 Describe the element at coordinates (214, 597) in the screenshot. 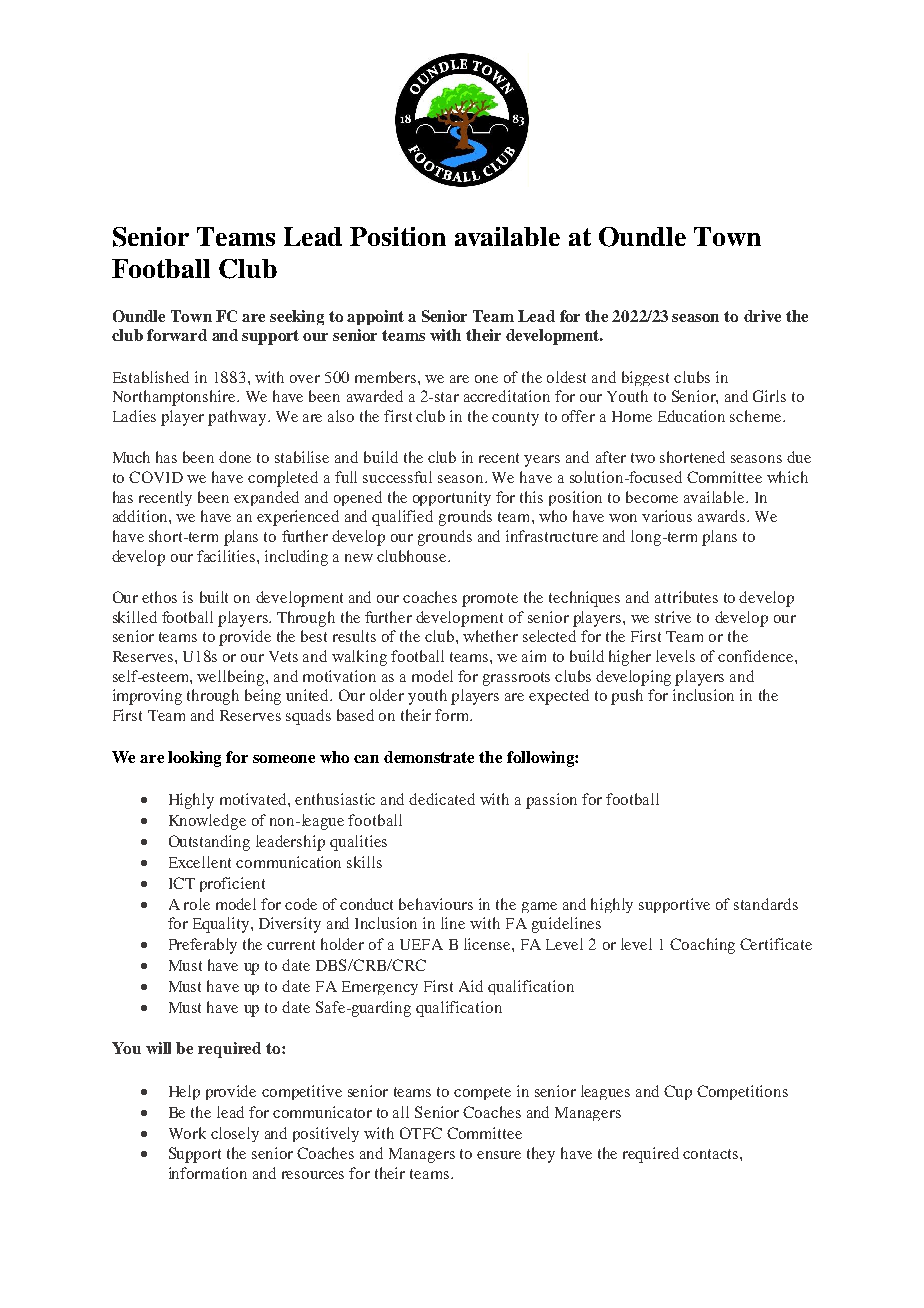

I see `built` at that location.
